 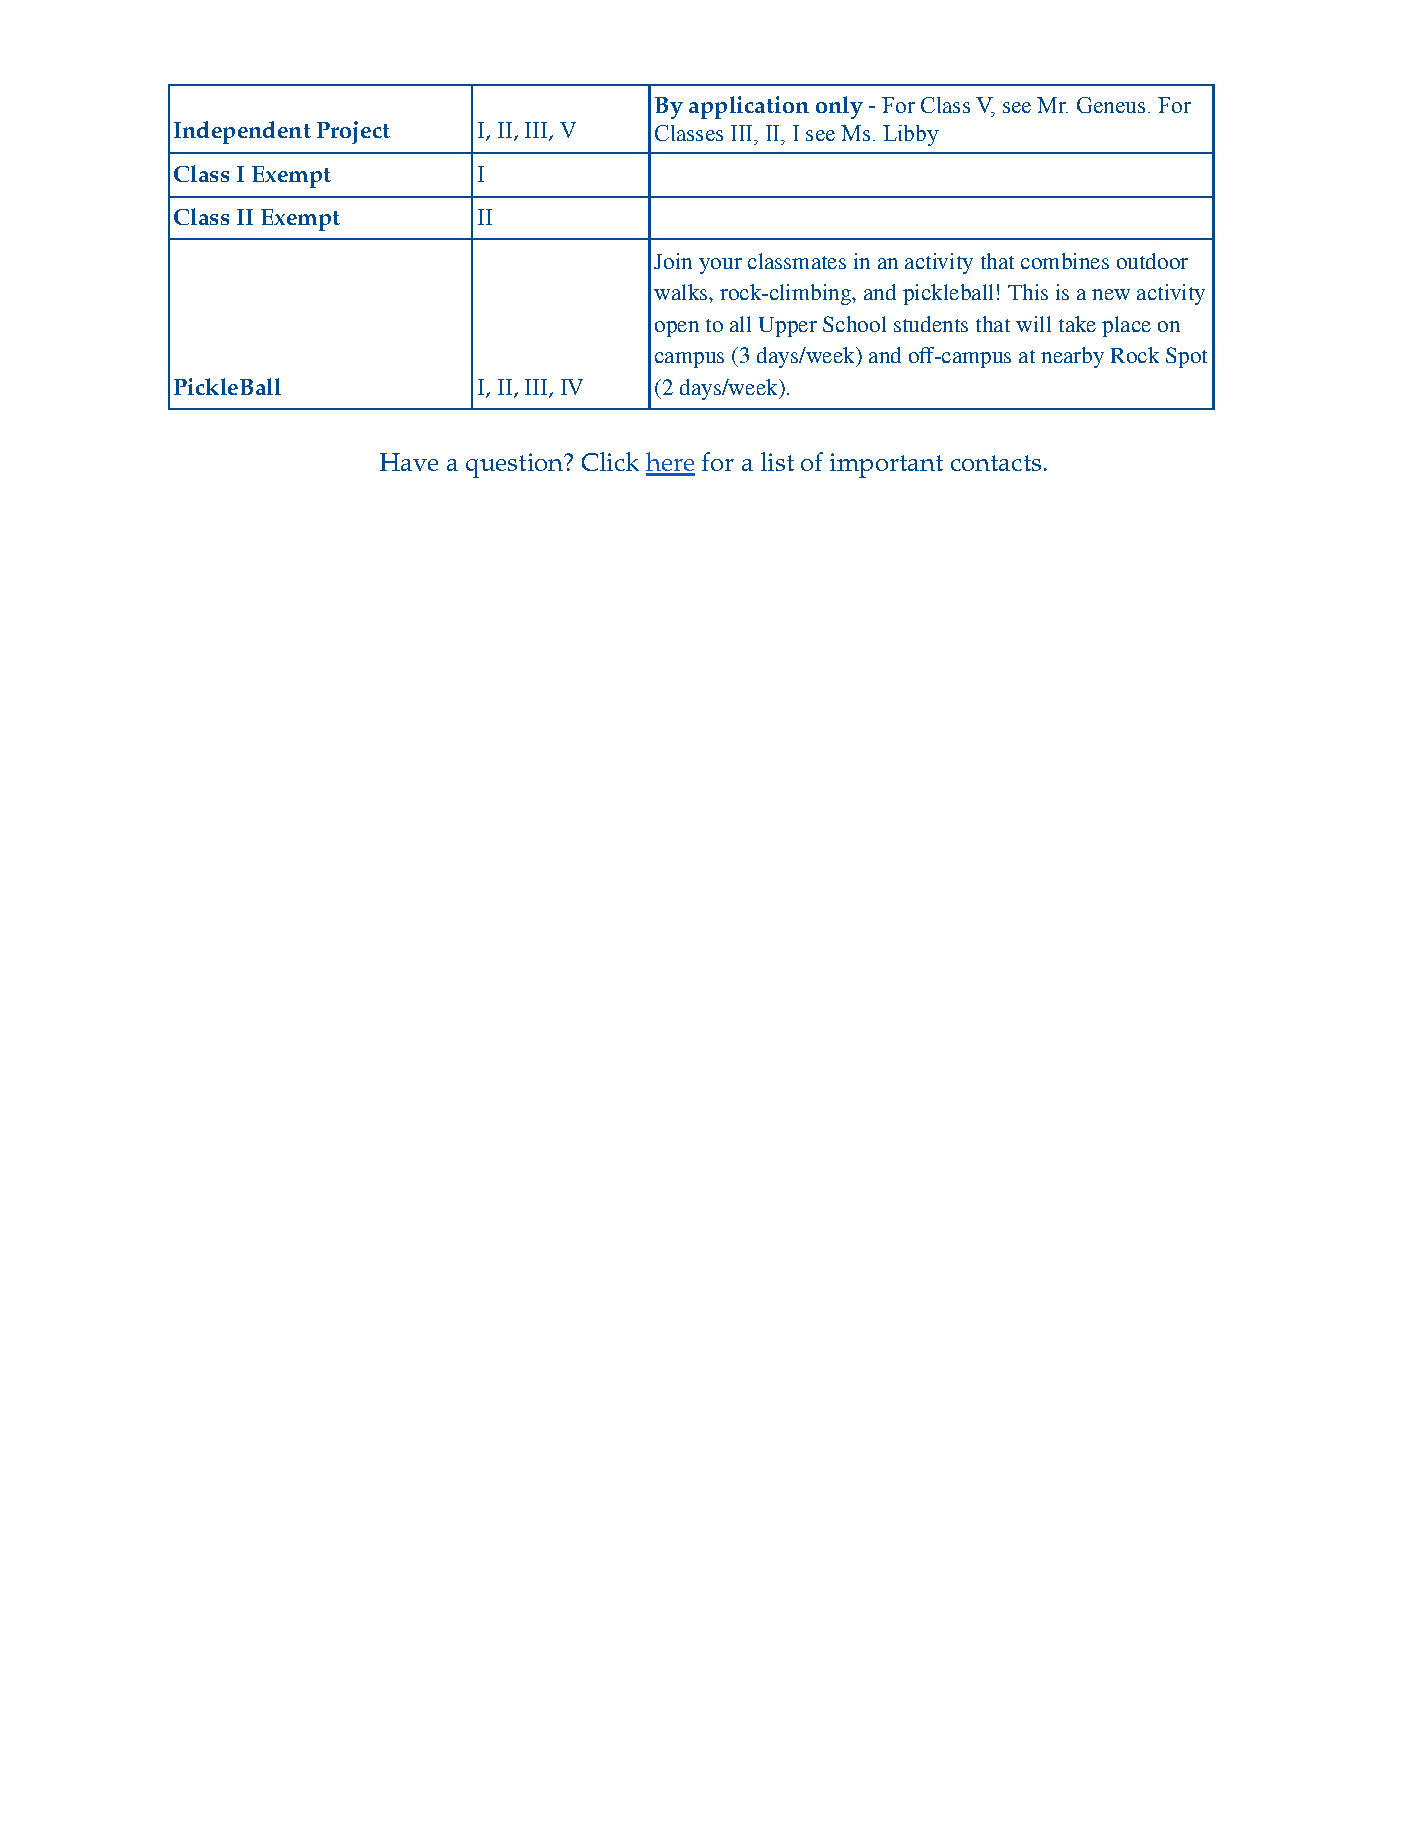 What do you see at coordinates (1152, 261) in the document?
I see `outdoor` at bounding box center [1152, 261].
